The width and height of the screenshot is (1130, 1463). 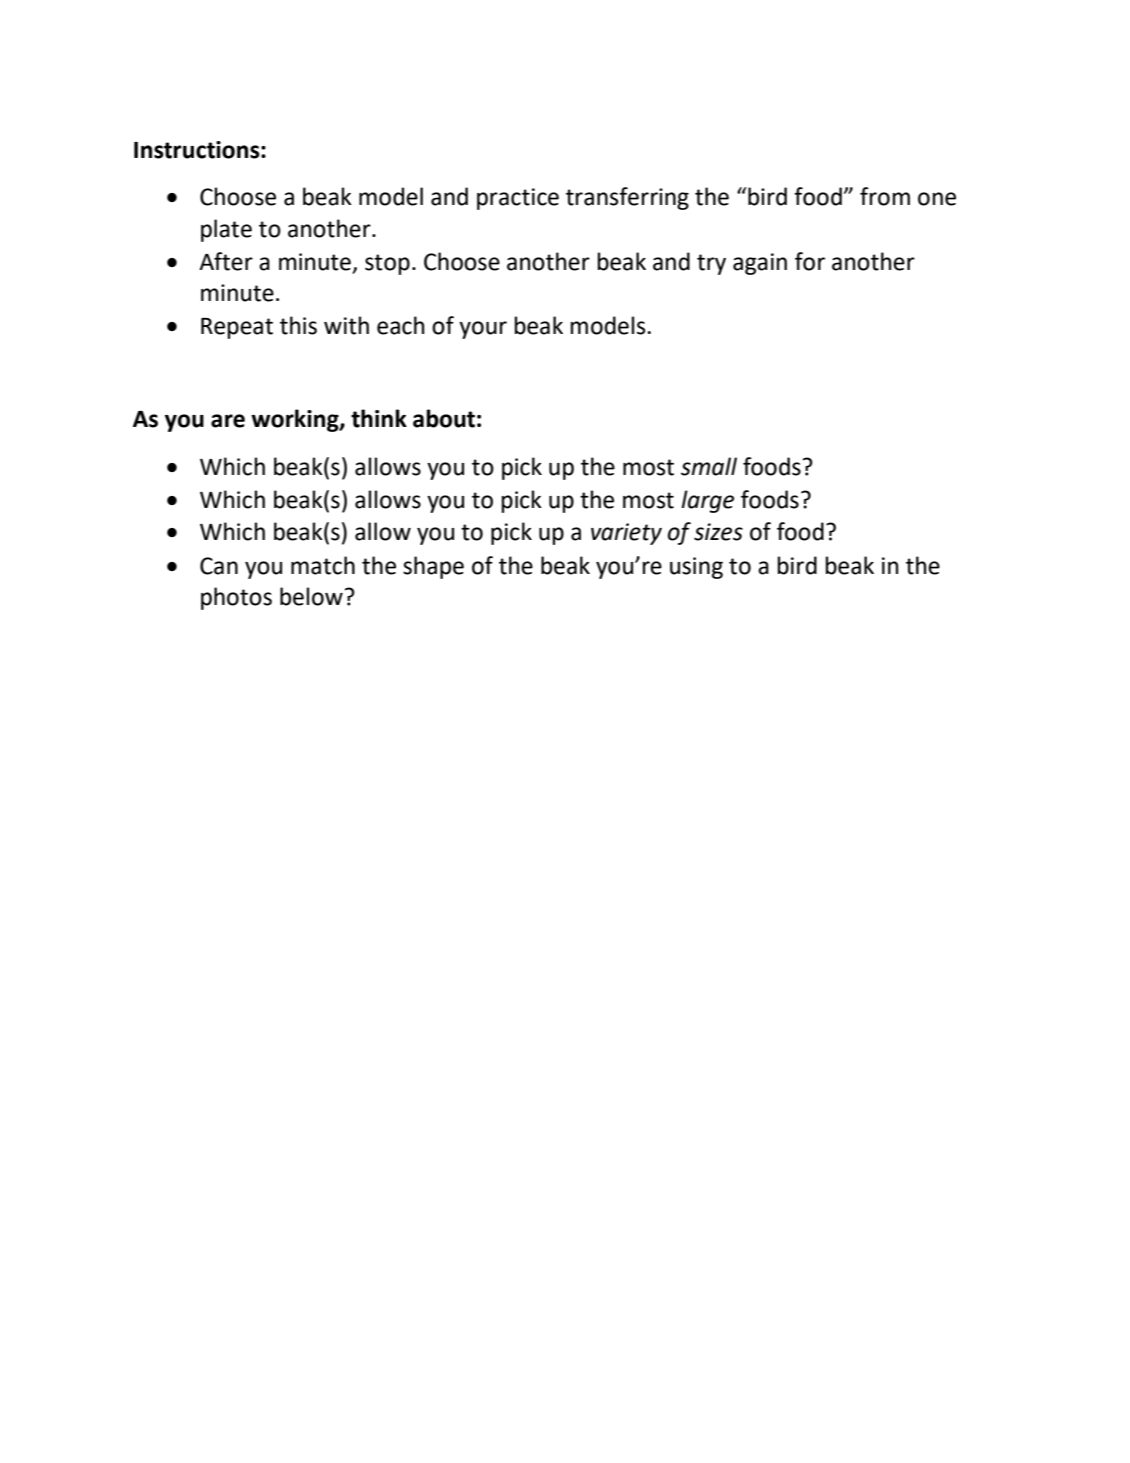 What do you see at coordinates (226, 230) in the screenshot?
I see `plate` at bounding box center [226, 230].
